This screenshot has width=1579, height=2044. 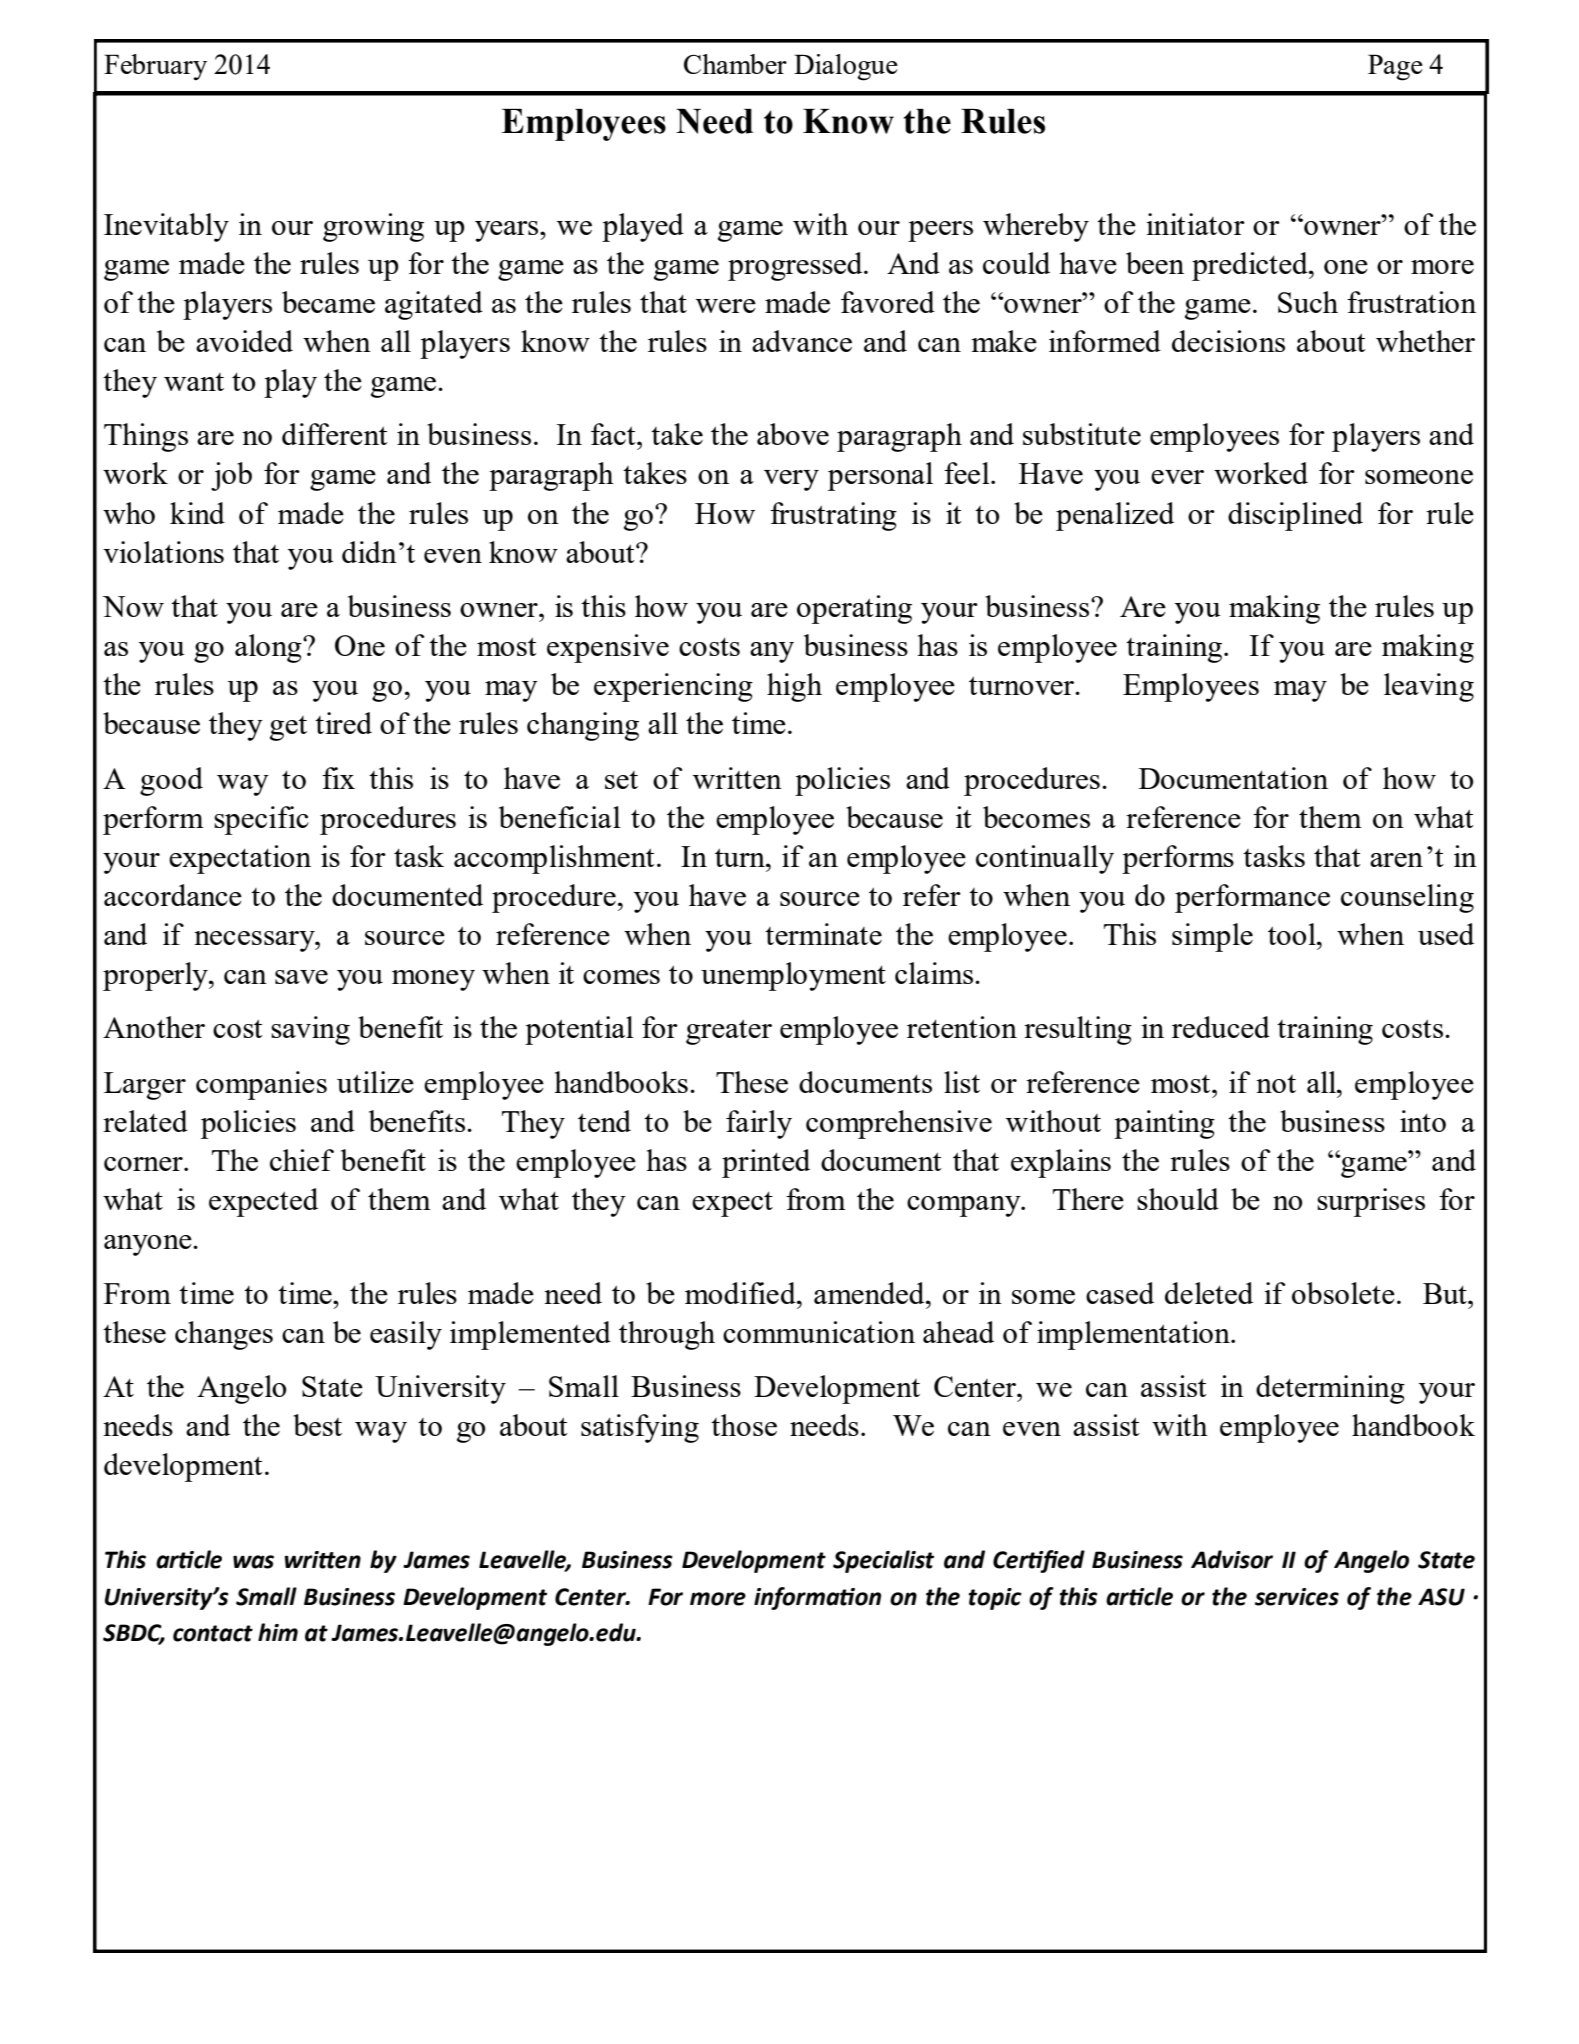 I want to click on terminate, so click(x=823, y=934).
